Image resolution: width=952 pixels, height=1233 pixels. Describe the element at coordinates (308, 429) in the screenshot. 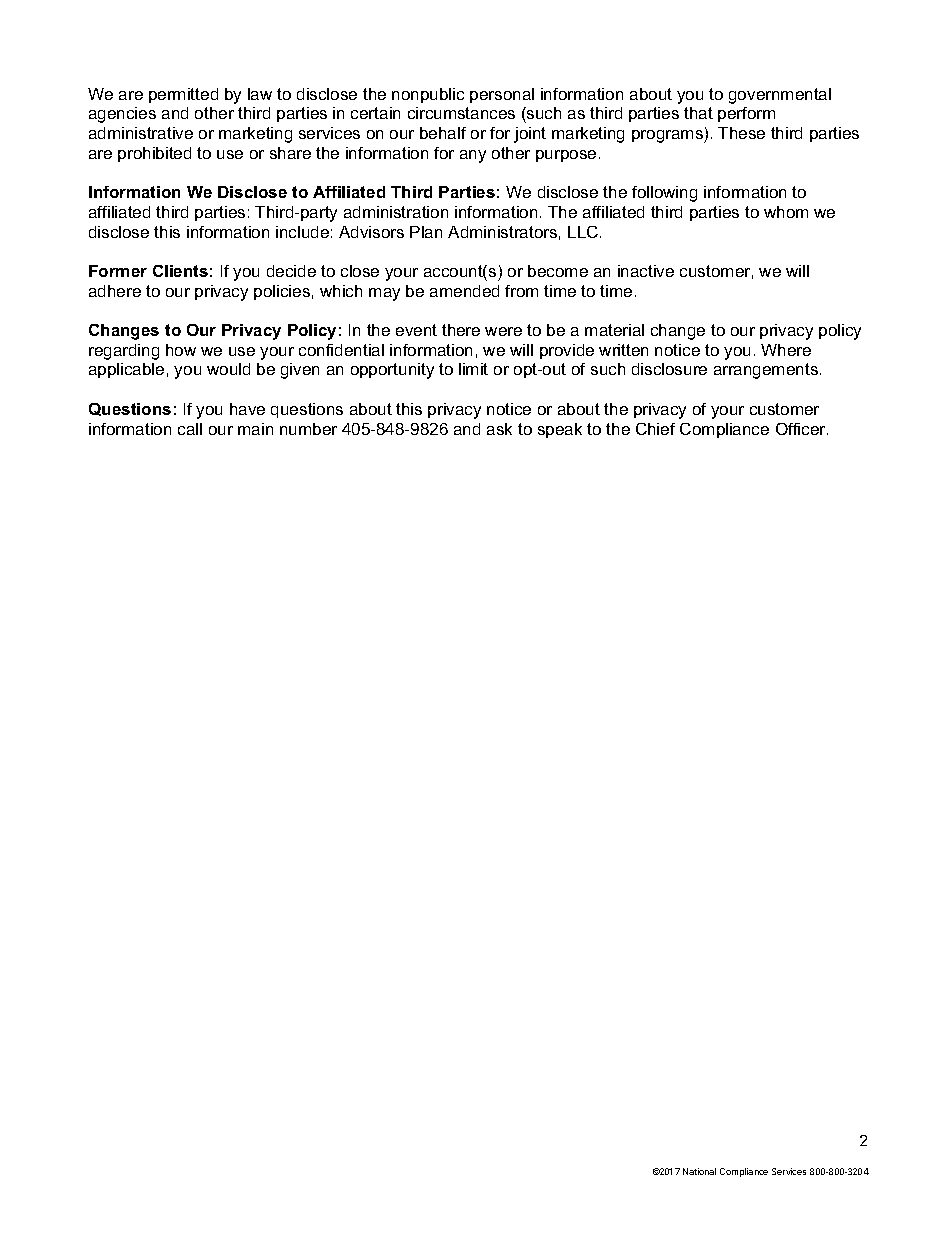

I see `number` at that location.
